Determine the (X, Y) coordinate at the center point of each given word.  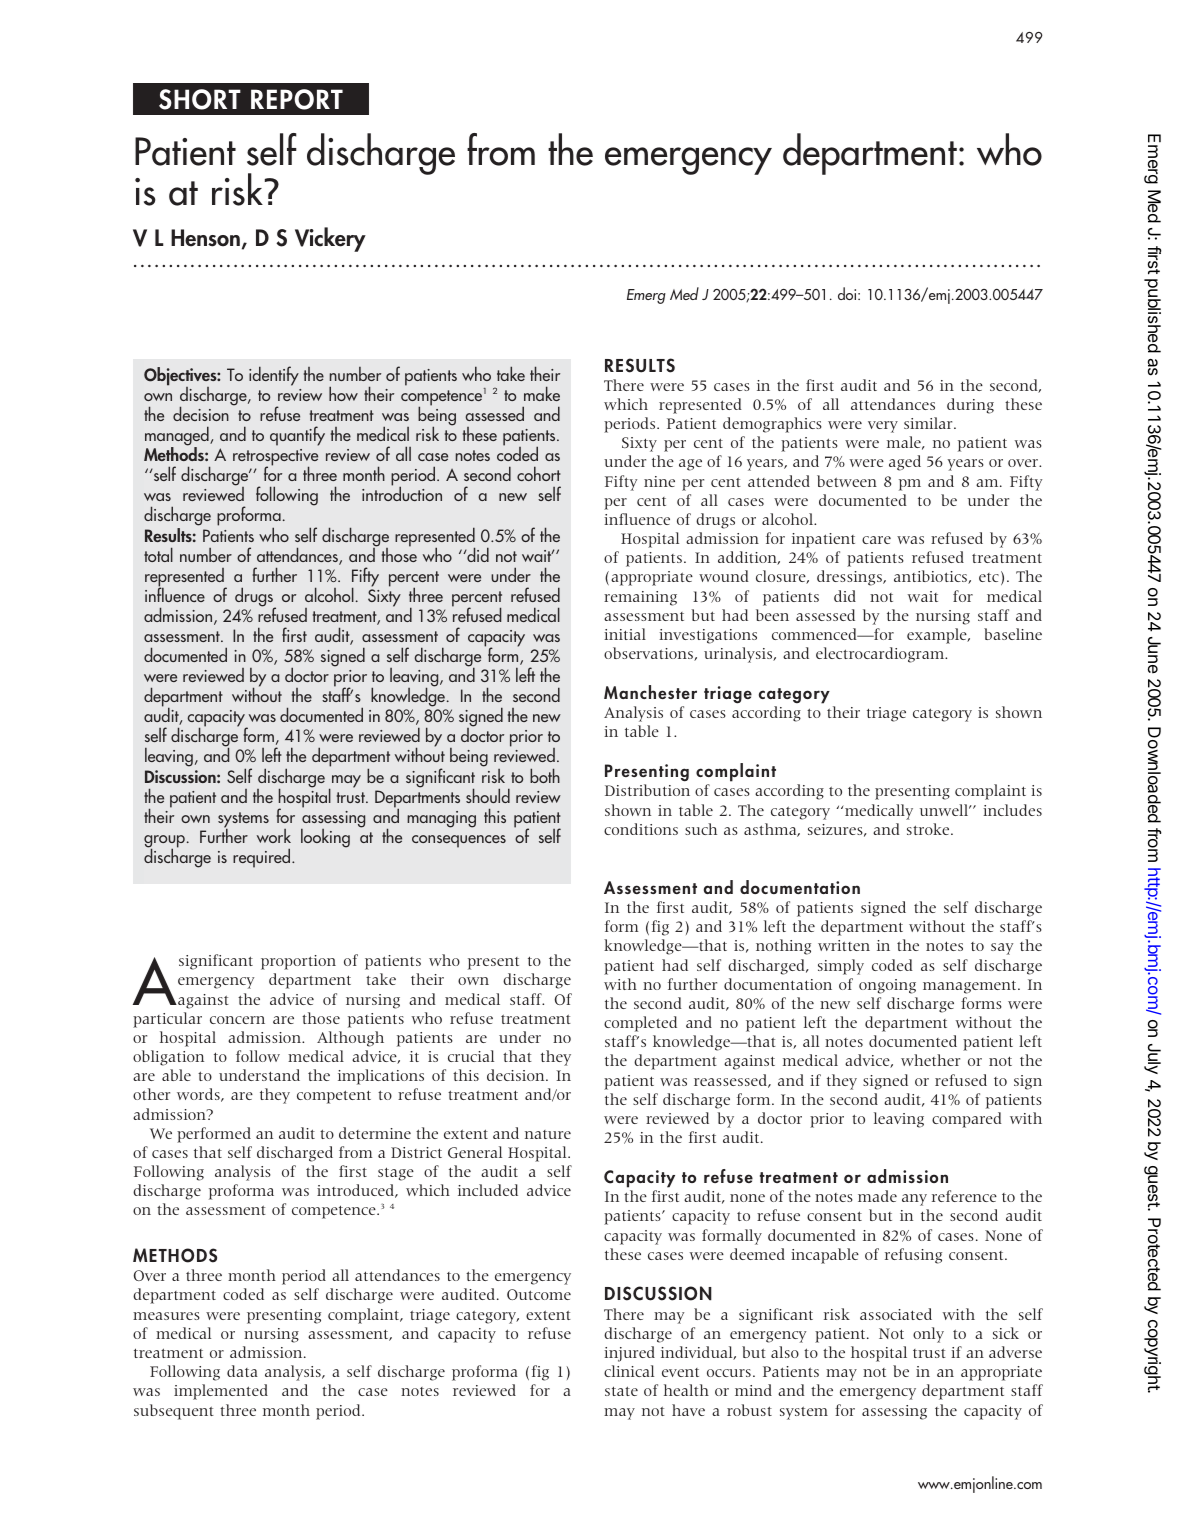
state (621, 1391)
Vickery (330, 239)
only (928, 1335)
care (876, 540)
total (158, 554)
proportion (298, 962)
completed (640, 1024)
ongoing (887, 986)
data (242, 1371)
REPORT (297, 99)
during (970, 406)
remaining (640, 598)
